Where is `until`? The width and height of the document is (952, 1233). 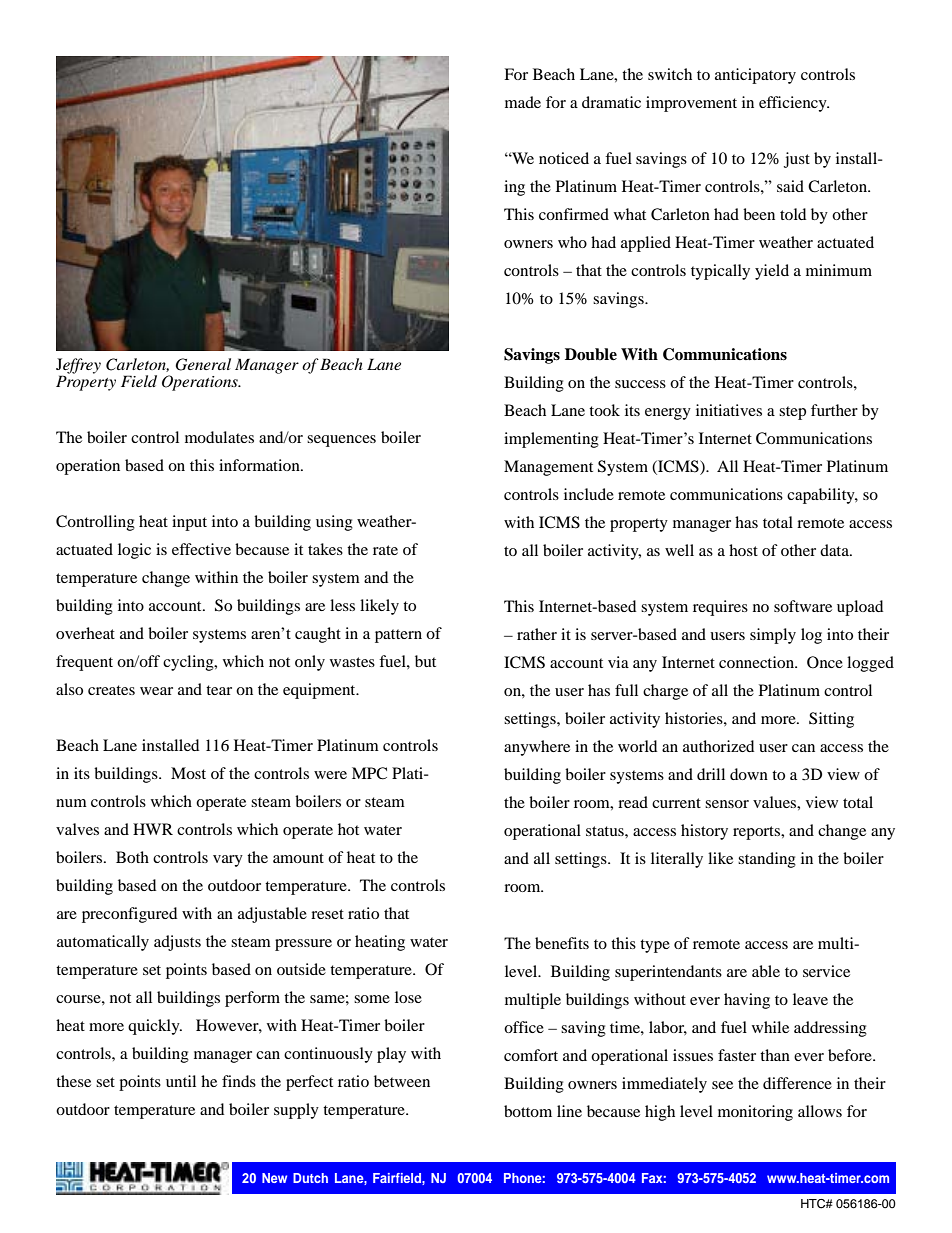 until is located at coordinates (181, 1081).
